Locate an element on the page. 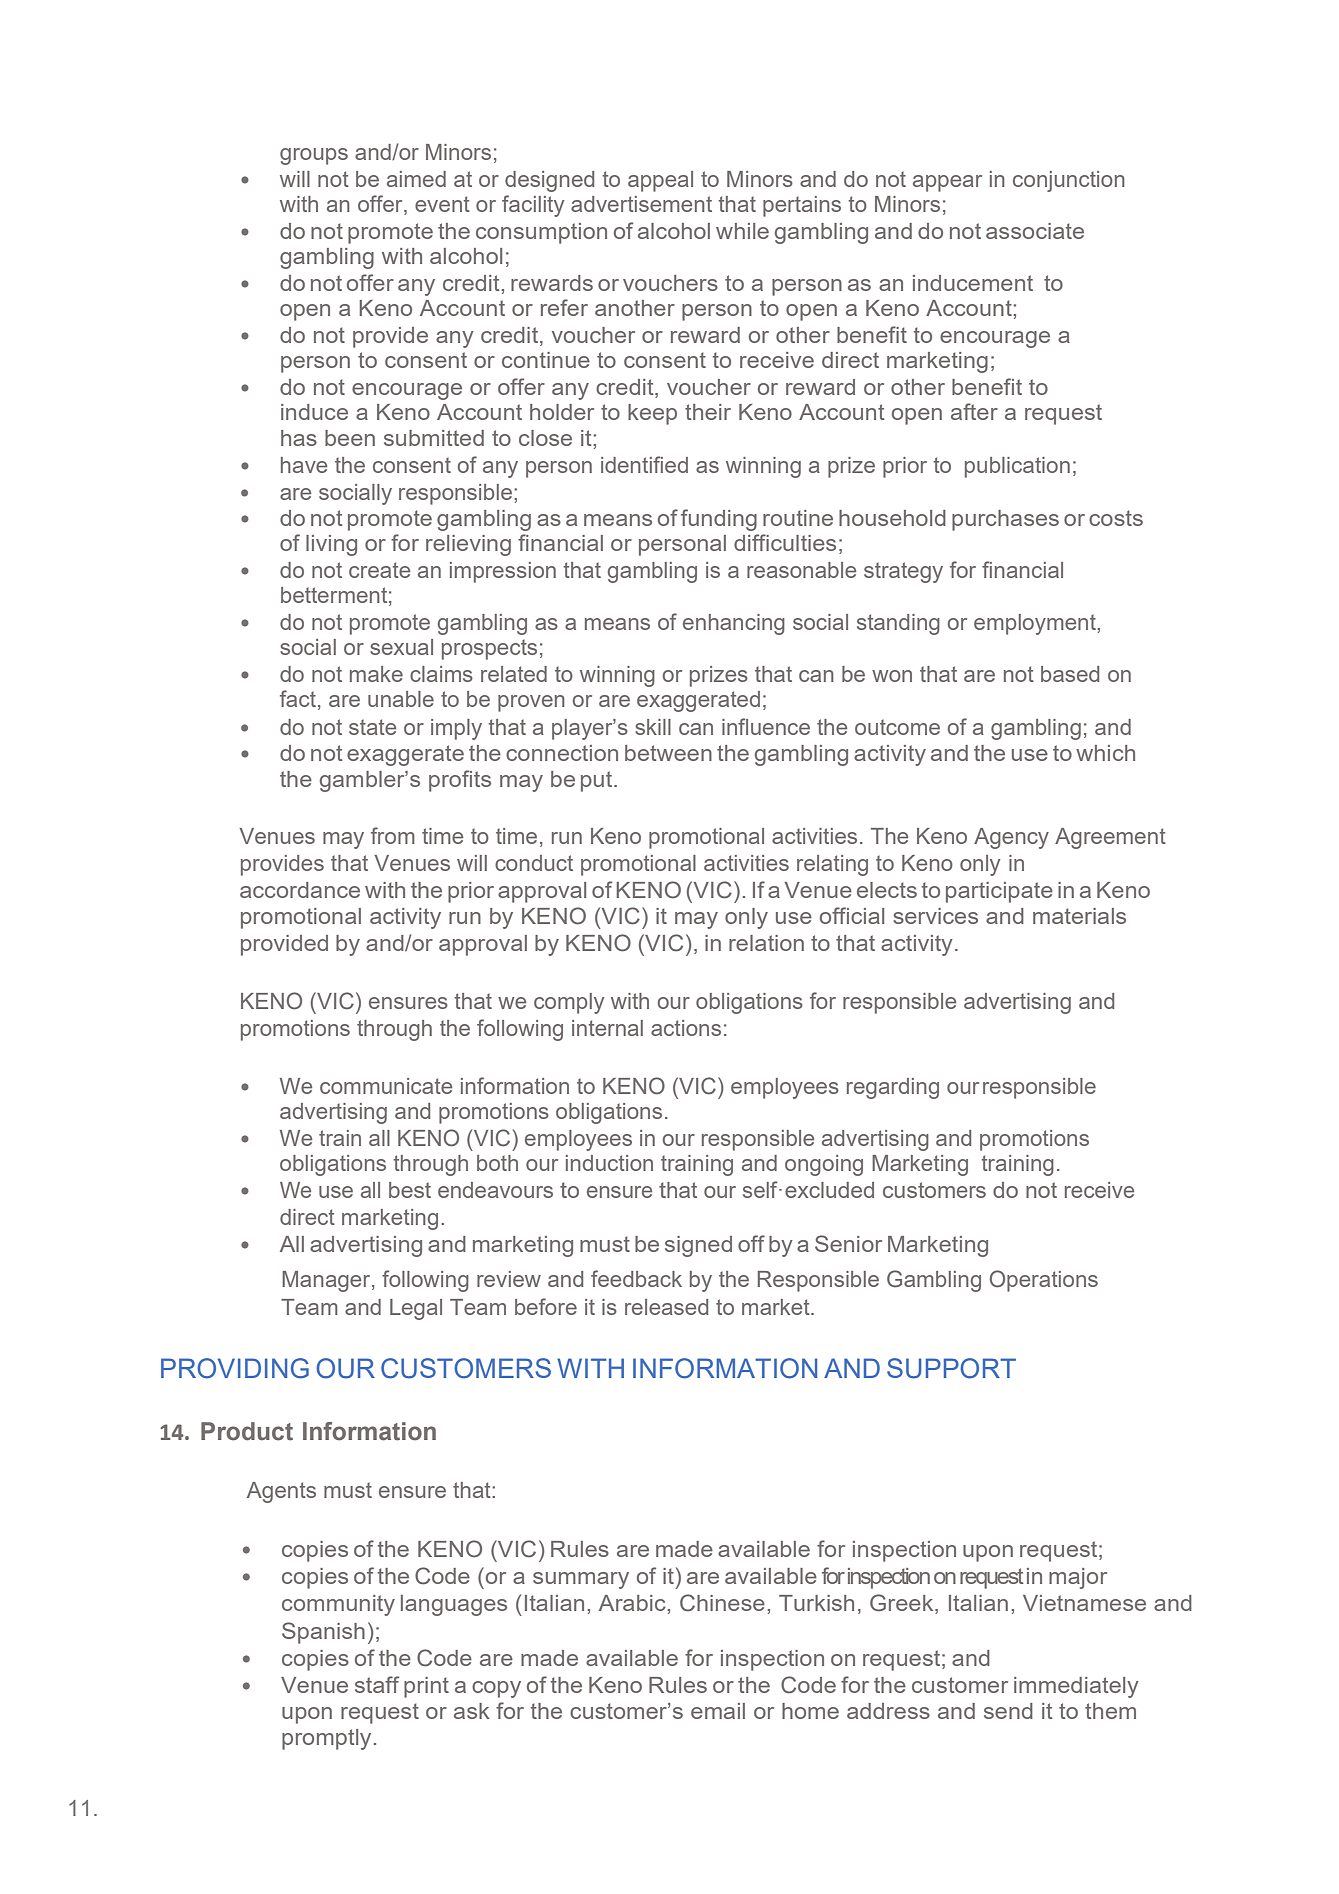  send is located at coordinates (1008, 1711).
